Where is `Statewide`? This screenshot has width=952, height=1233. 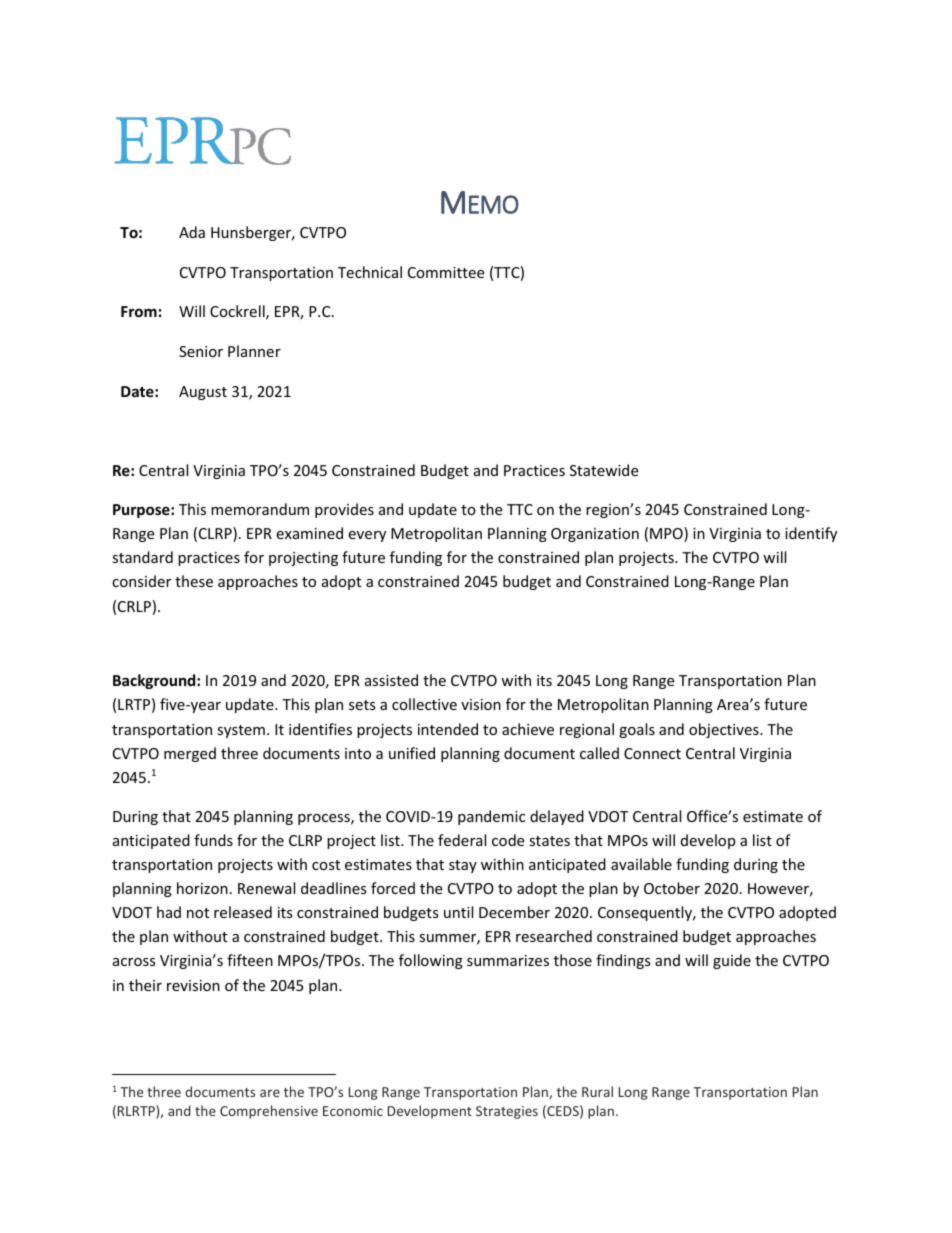
Statewide is located at coordinates (604, 470).
